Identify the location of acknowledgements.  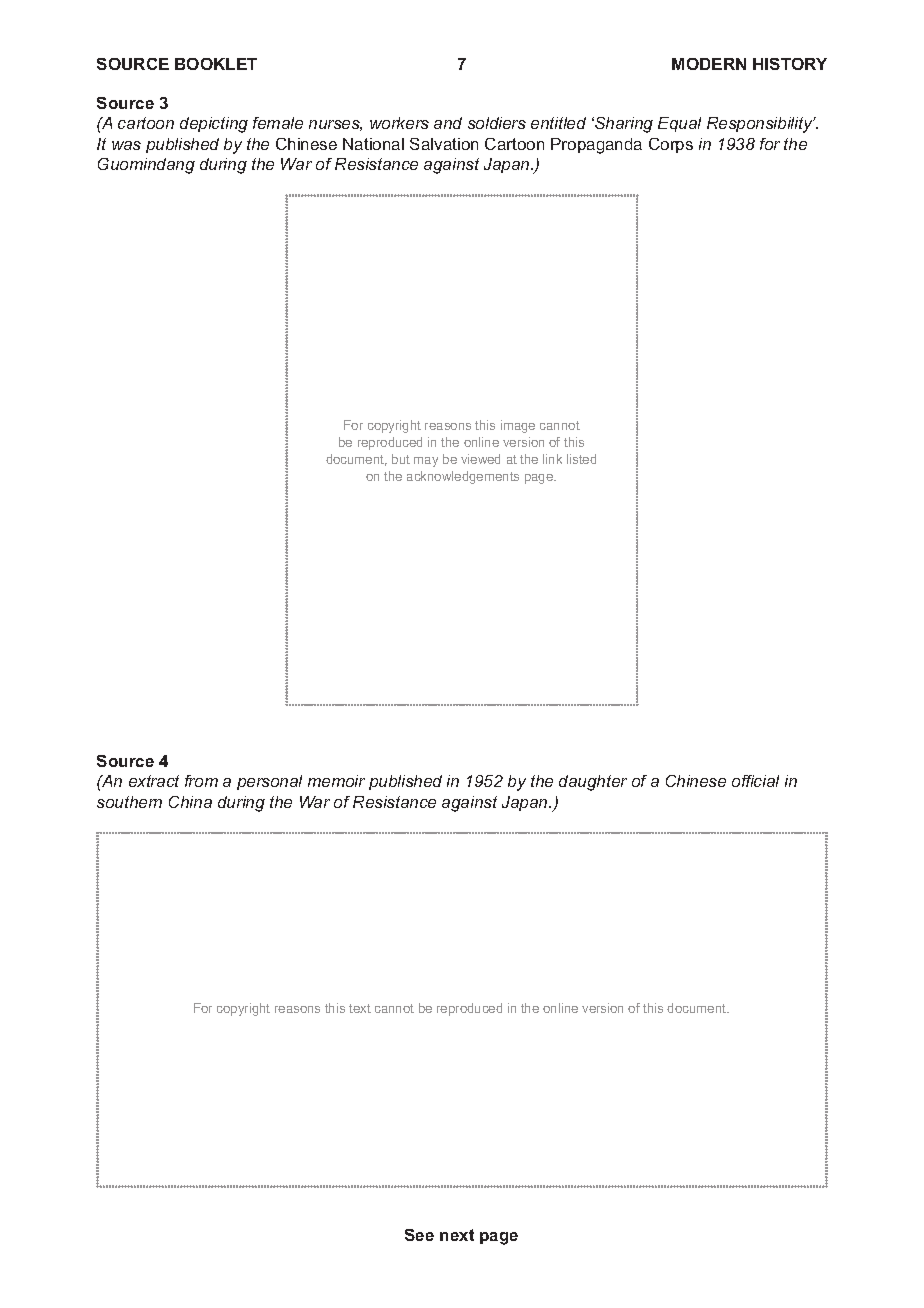
(463, 477).
